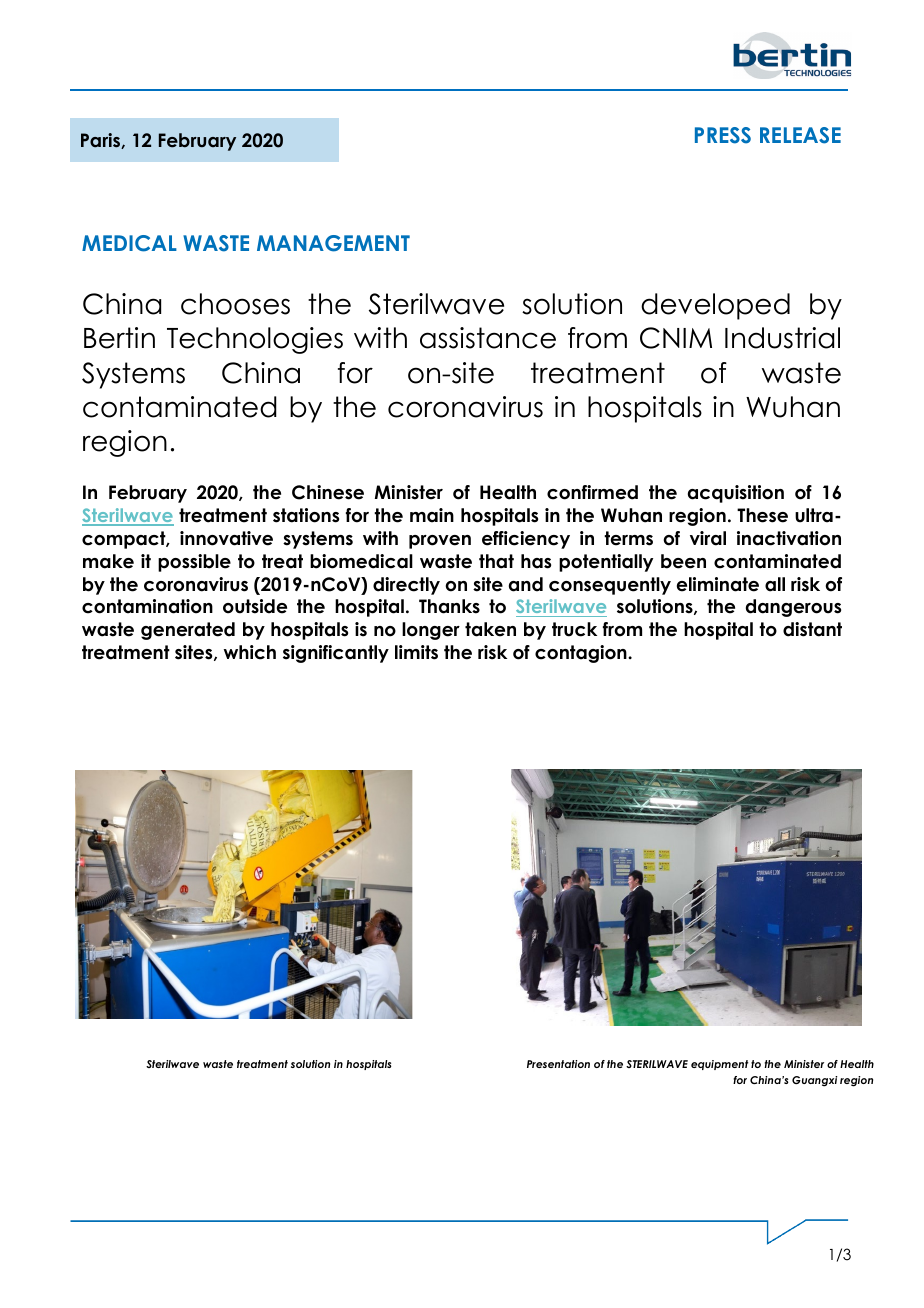 This document has height=1308, width=924. What do you see at coordinates (814, 1081) in the document?
I see `Guangxi` at bounding box center [814, 1081].
